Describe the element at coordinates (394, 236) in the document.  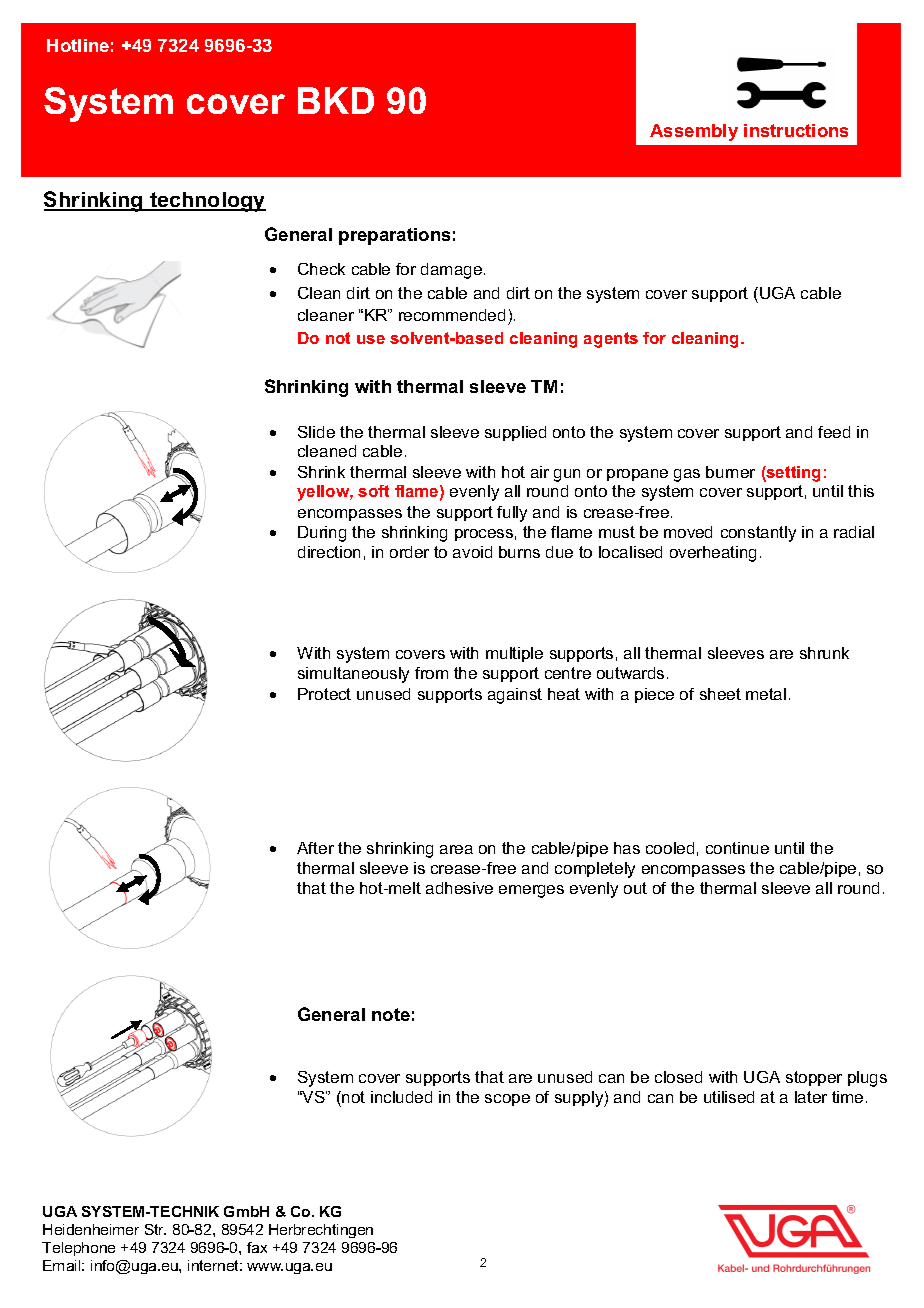
I see `preparations` at that location.
